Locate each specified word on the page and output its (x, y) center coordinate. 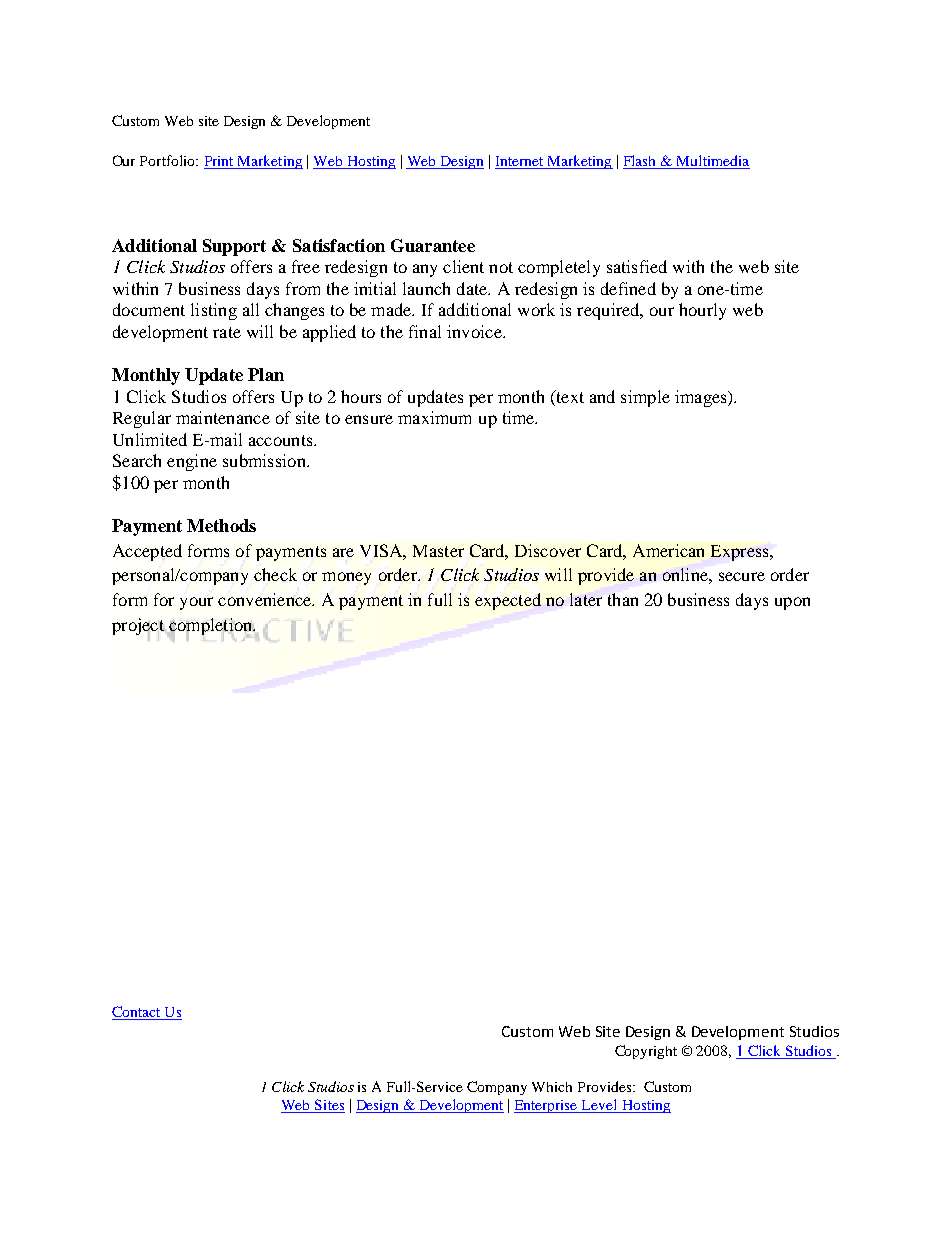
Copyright (646, 1052)
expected (508, 601)
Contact (137, 1013)
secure (742, 576)
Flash (641, 162)
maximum (434, 417)
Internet (520, 162)
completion (212, 626)
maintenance (223, 417)
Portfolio (168, 160)
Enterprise (547, 1106)
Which (552, 1087)
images (702, 398)
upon (792, 603)
